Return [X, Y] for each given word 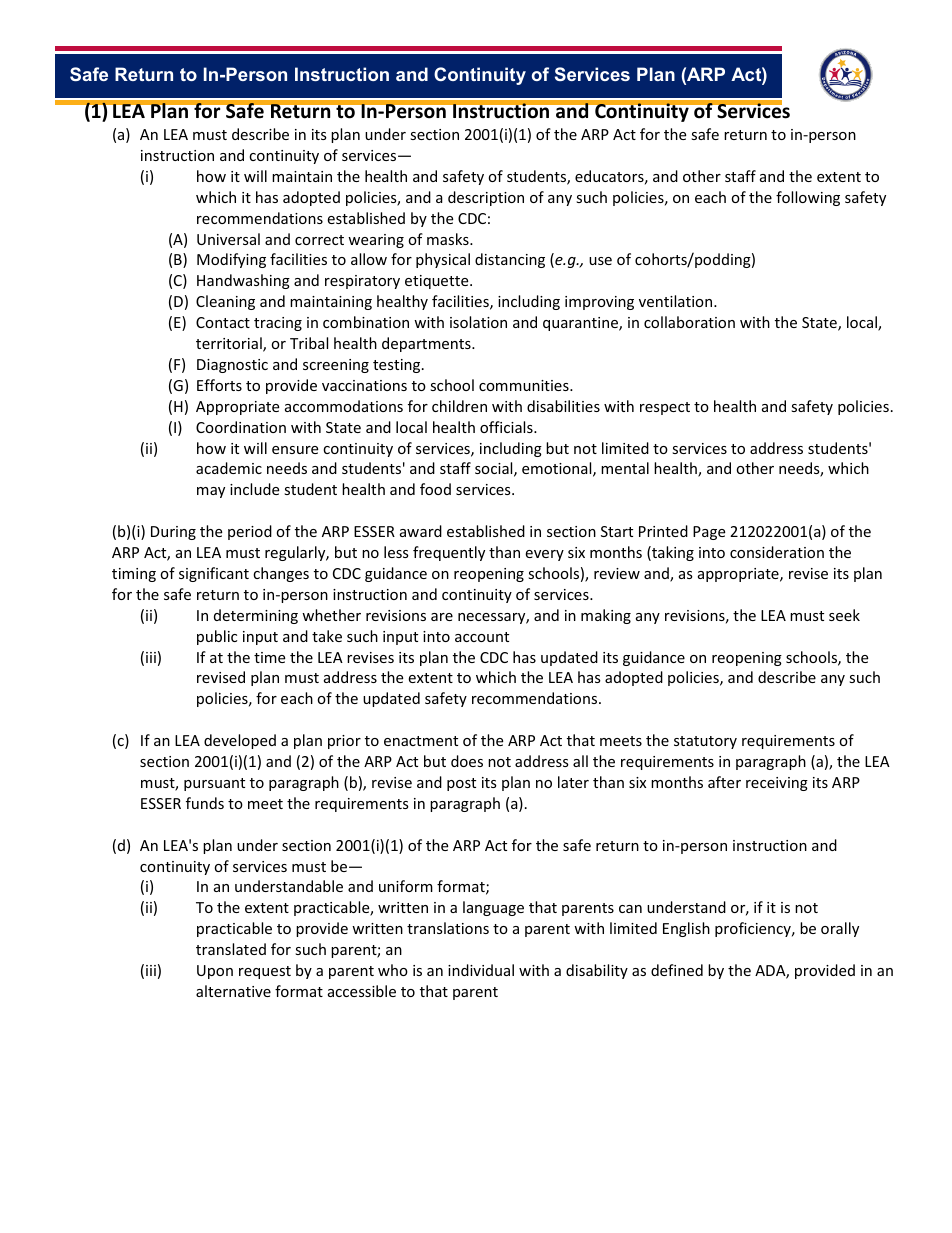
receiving [777, 784]
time [269, 657]
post [461, 784]
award [421, 531]
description [486, 198]
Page [709, 533]
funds [205, 803]
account [482, 637]
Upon [215, 972]
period [250, 532]
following [808, 198]
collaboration [689, 322]
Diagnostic [232, 366]
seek [844, 615]
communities [525, 385]
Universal [228, 239]
